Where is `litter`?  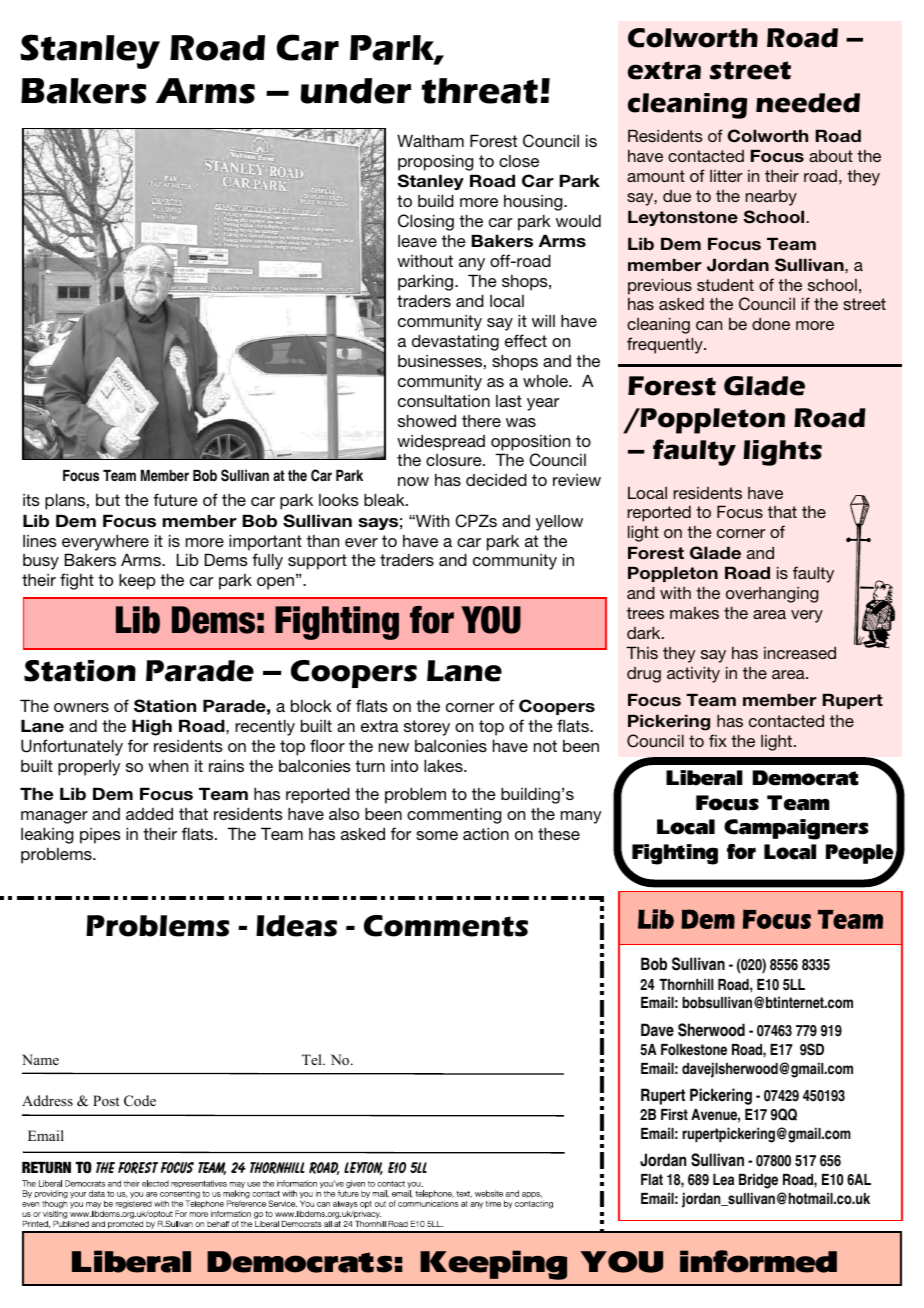 litter is located at coordinates (726, 176).
